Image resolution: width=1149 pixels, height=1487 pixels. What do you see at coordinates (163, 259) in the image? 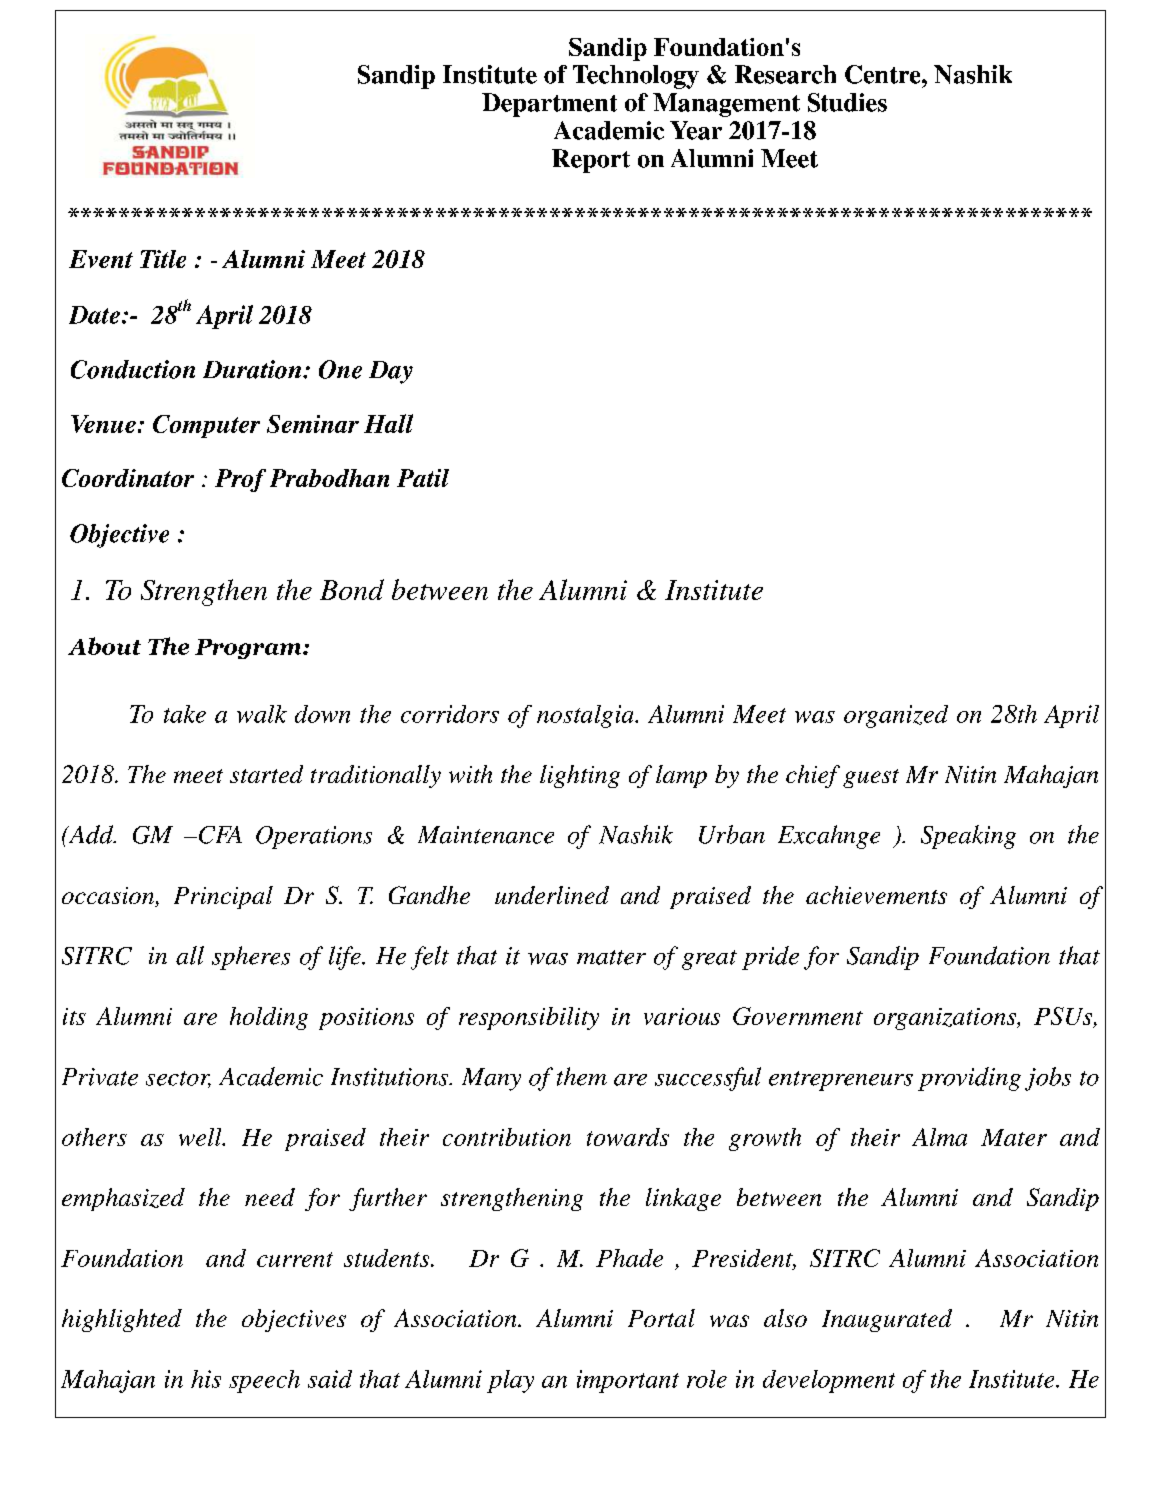
I see `Title` at bounding box center [163, 259].
